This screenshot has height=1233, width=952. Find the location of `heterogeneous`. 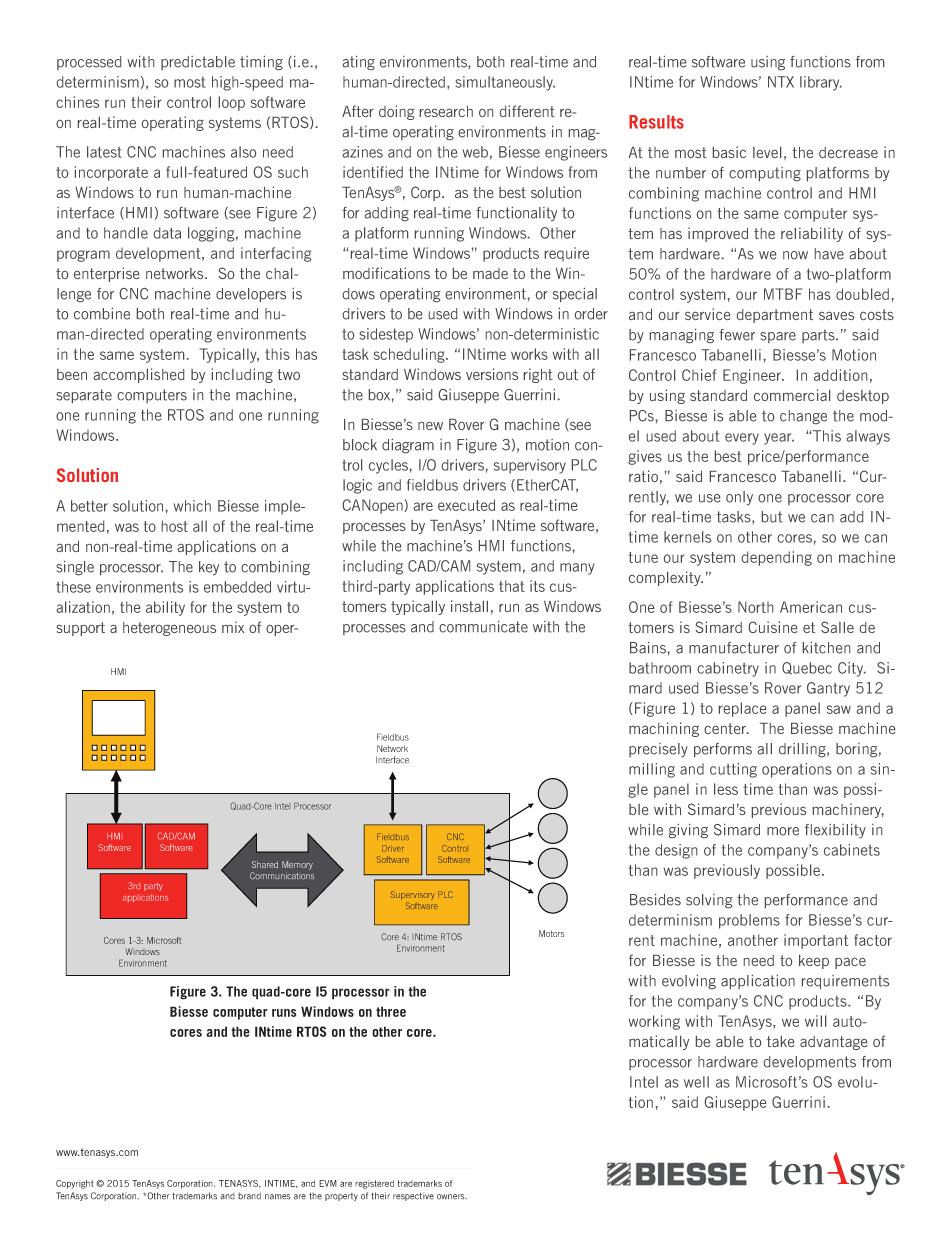

heterogeneous is located at coordinates (169, 629).
